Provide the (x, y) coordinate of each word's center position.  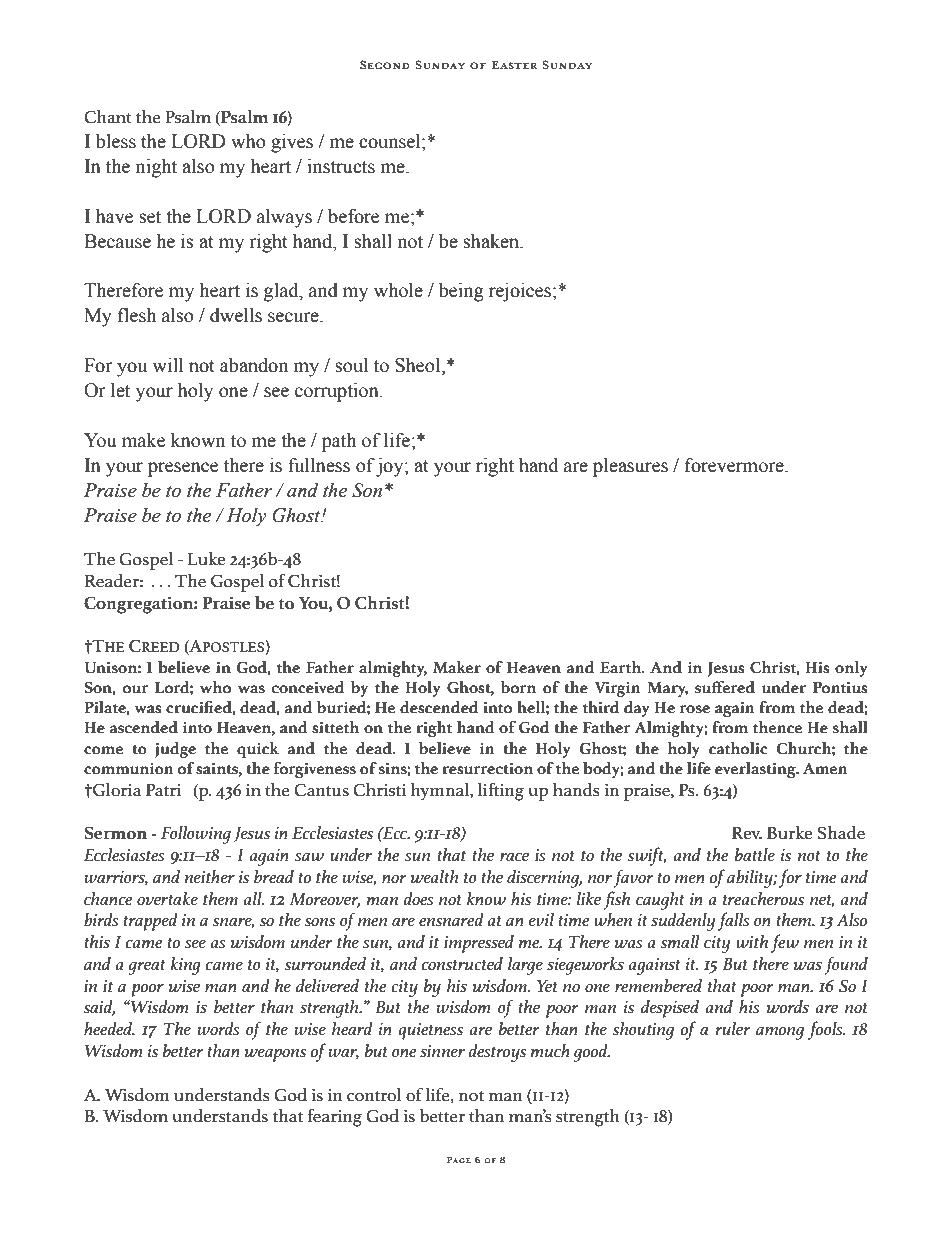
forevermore (735, 465)
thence (777, 727)
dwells (236, 315)
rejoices (520, 292)
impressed (479, 944)
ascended (144, 727)
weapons (275, 1055)
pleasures (630, 467)
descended (439, 707)
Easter (514, 65)
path (339, 442)
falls (734, 921)
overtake (167, 899)
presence (183, 469)
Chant (108, 117)
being (461, 292)
